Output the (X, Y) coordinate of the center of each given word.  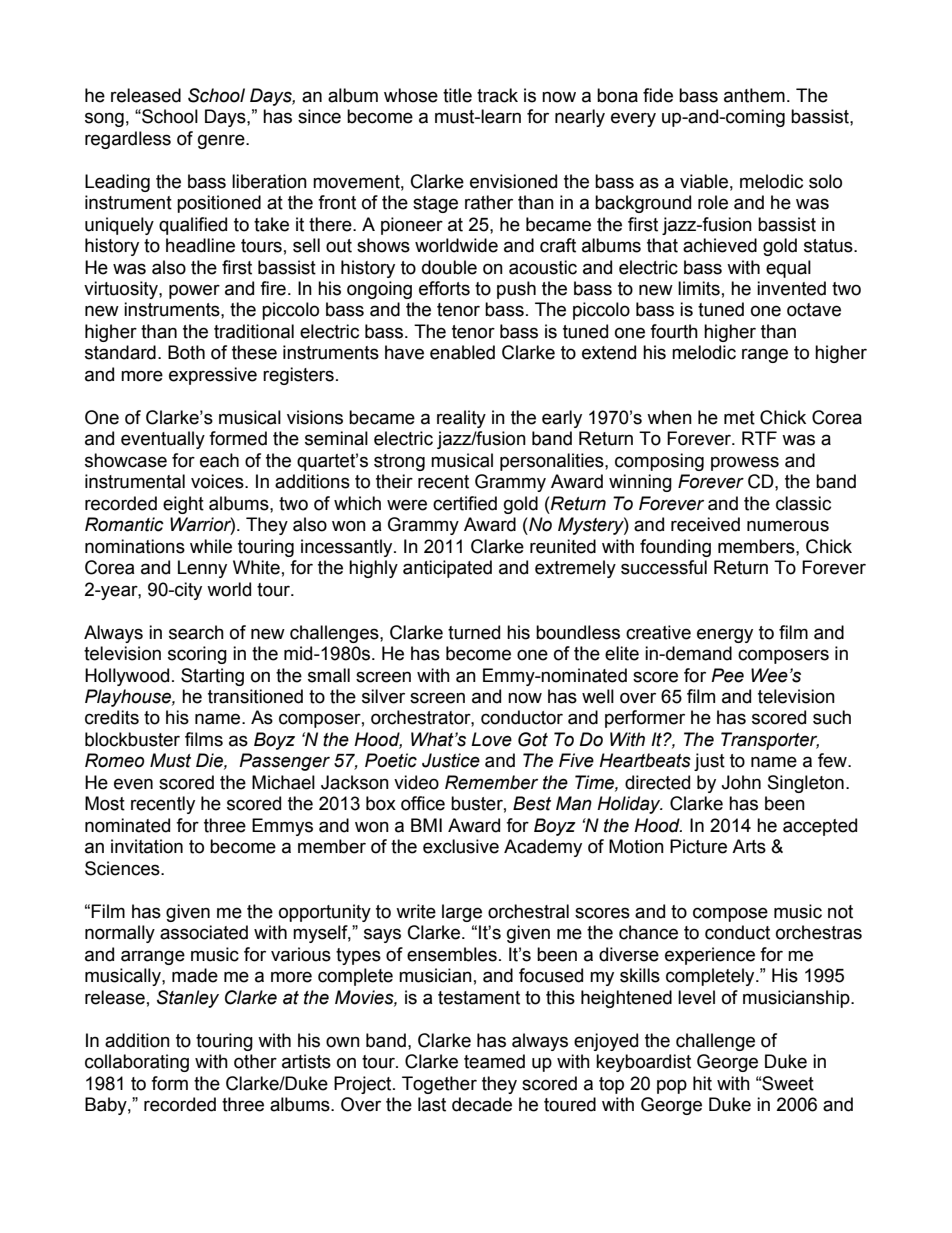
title (457, 95)
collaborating (137, 1063)
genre (222, 141)
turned (474, 632)
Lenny (202, 569)
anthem (754, 95)
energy (725, 635)
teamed (494, 1061)
